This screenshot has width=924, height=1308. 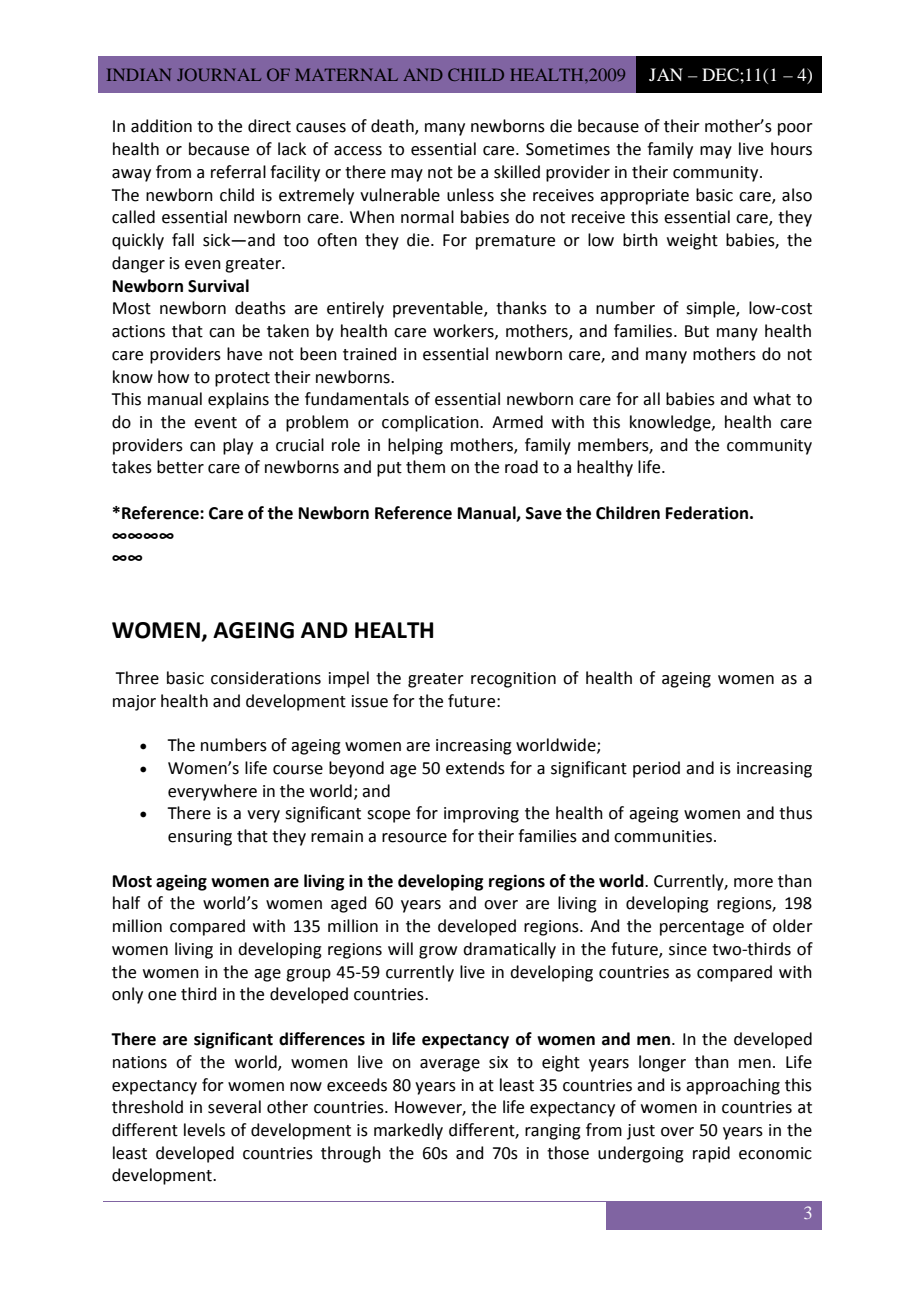 What do you see at coordinates (707, 513) in the screenshot?
I see `Federation` at bounding box center [707, 513].
